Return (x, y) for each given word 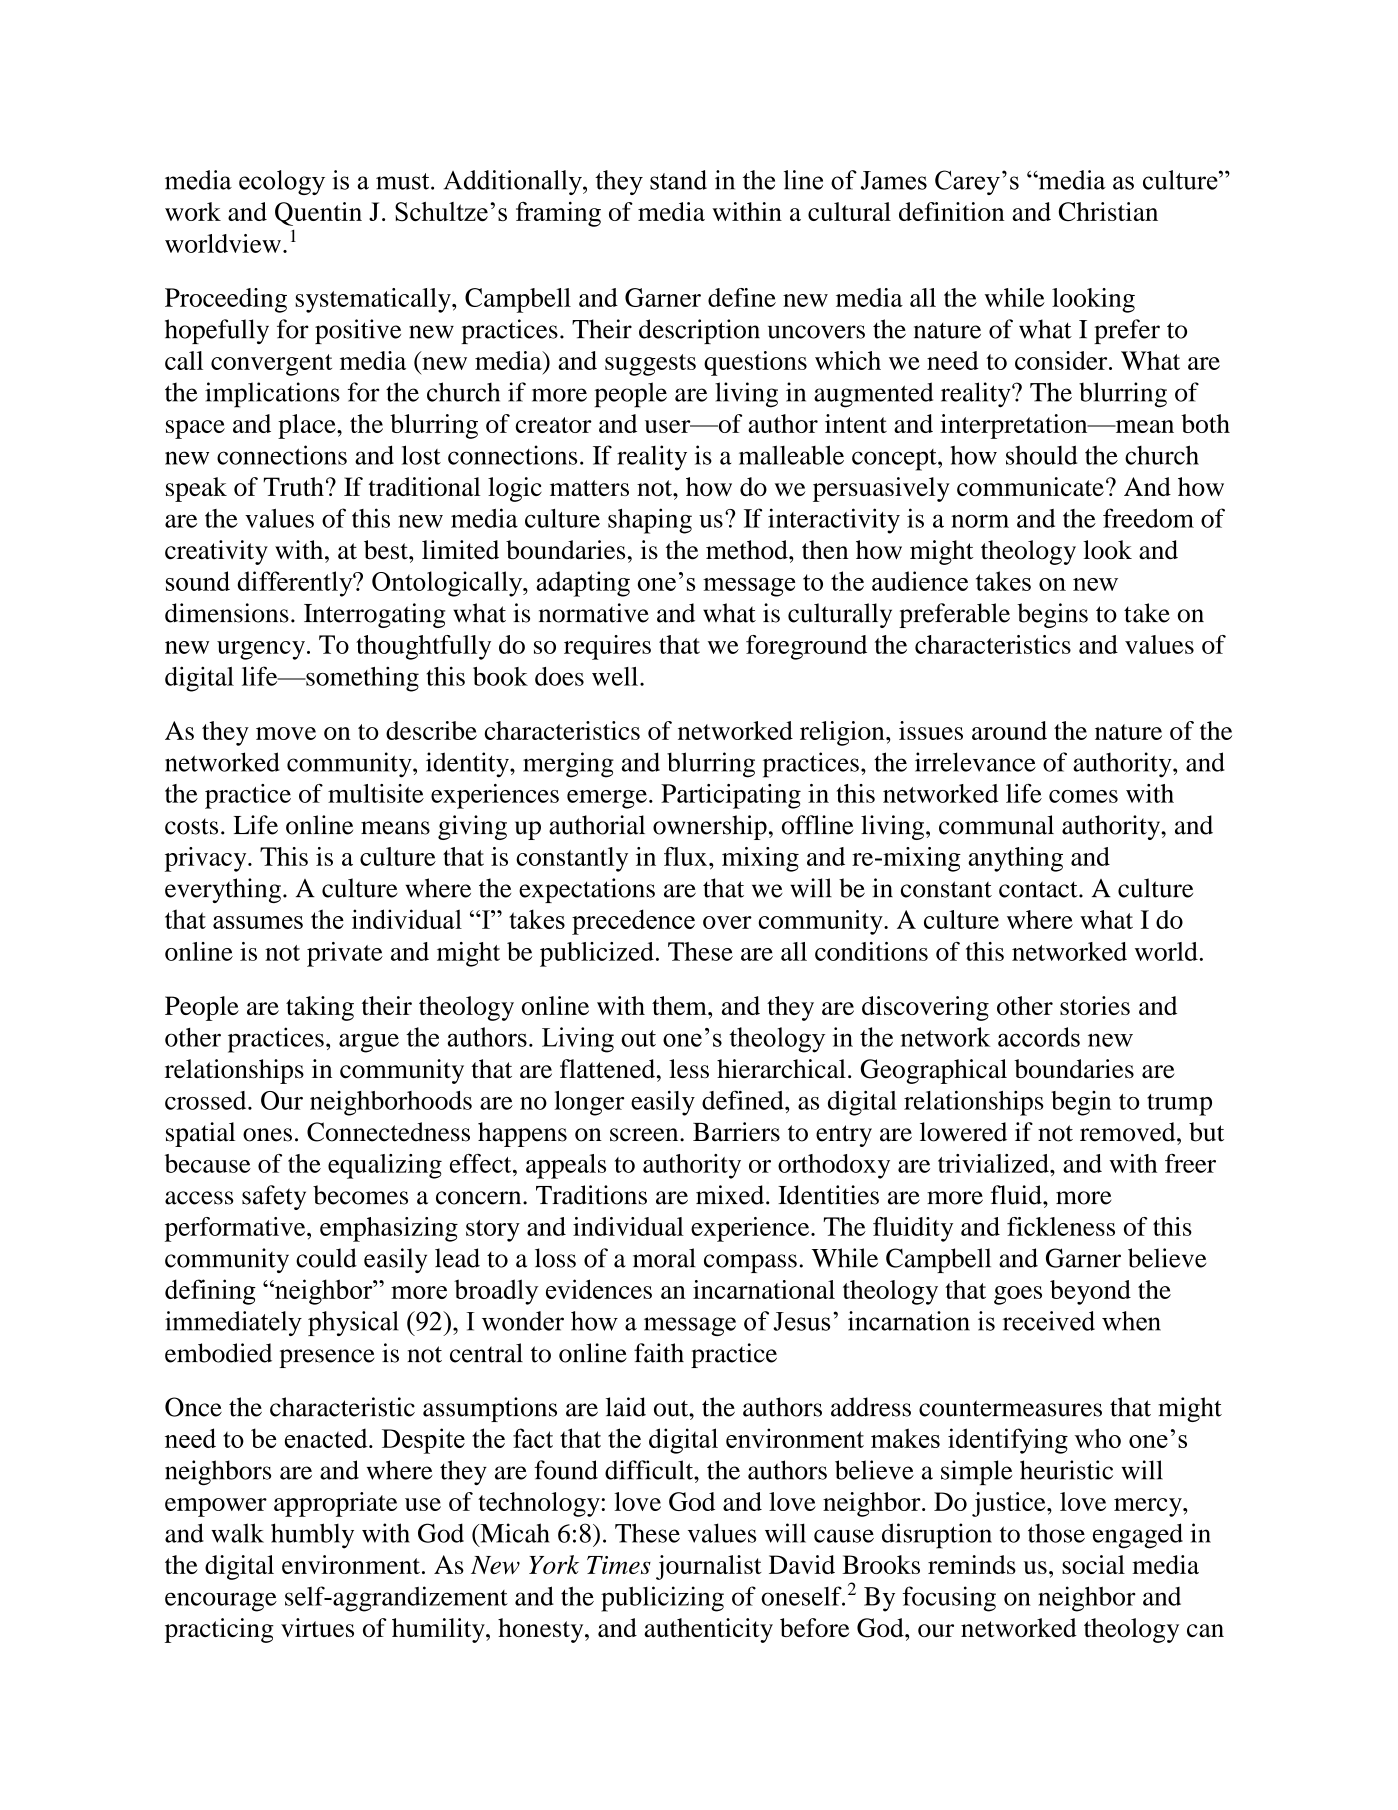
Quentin (318, 214)
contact (1039, 889)
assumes (258, 922)
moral (664, 1258)
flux (687, 856)
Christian (1108, 211)
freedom (1148, 518)
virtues (317, 1627)
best (387, 550)
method (748, 550)
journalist (709, 1567)
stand (678, 180)
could (326, 1258)
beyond (1090, 1292)
